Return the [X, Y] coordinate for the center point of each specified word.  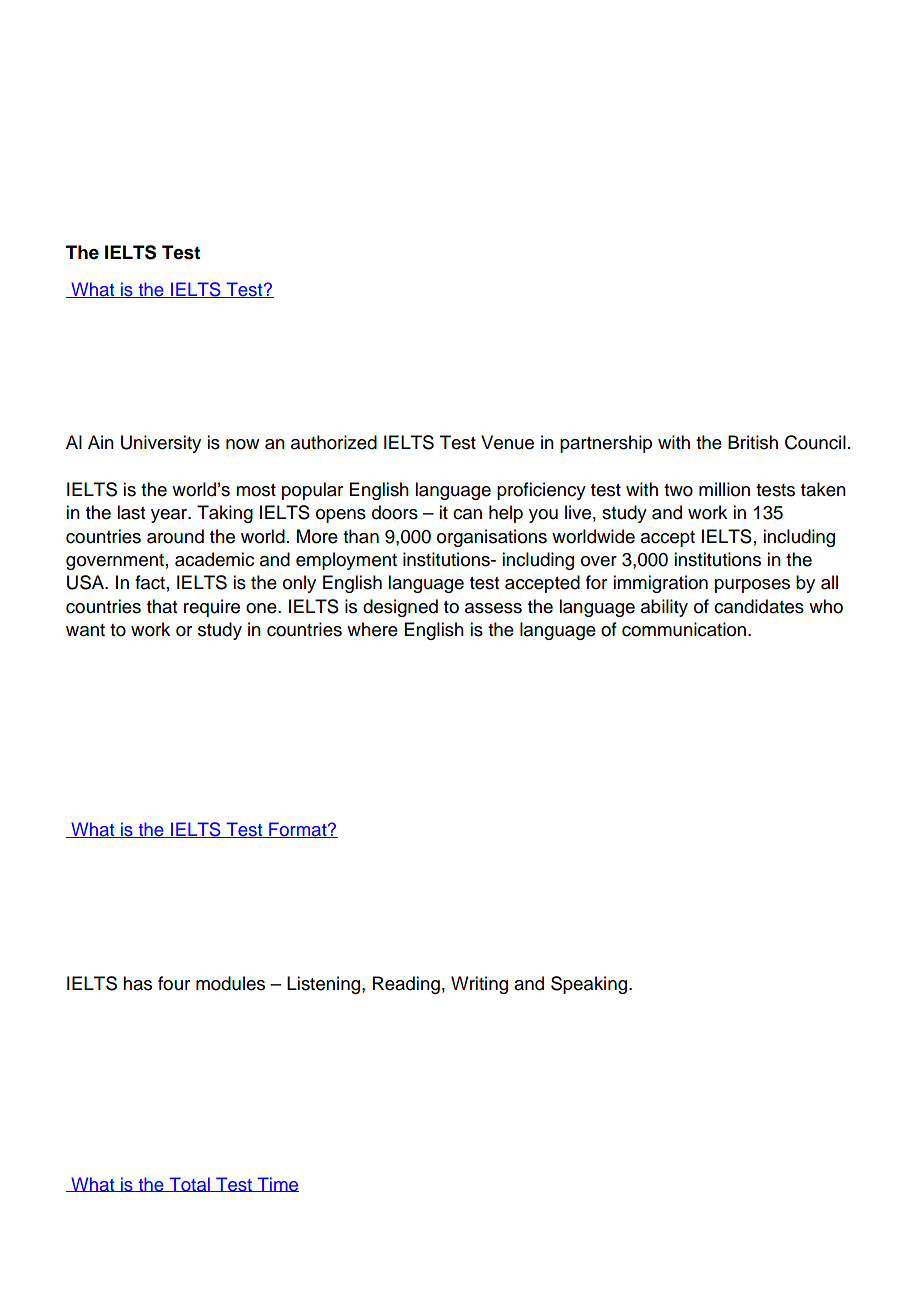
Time [277, 1184]
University [161, 444]
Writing [479, 985]
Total [189, 1184]
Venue [507, 442]
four [174, 983]
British [753, 442]
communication [684, 629]
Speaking [590, 985]
